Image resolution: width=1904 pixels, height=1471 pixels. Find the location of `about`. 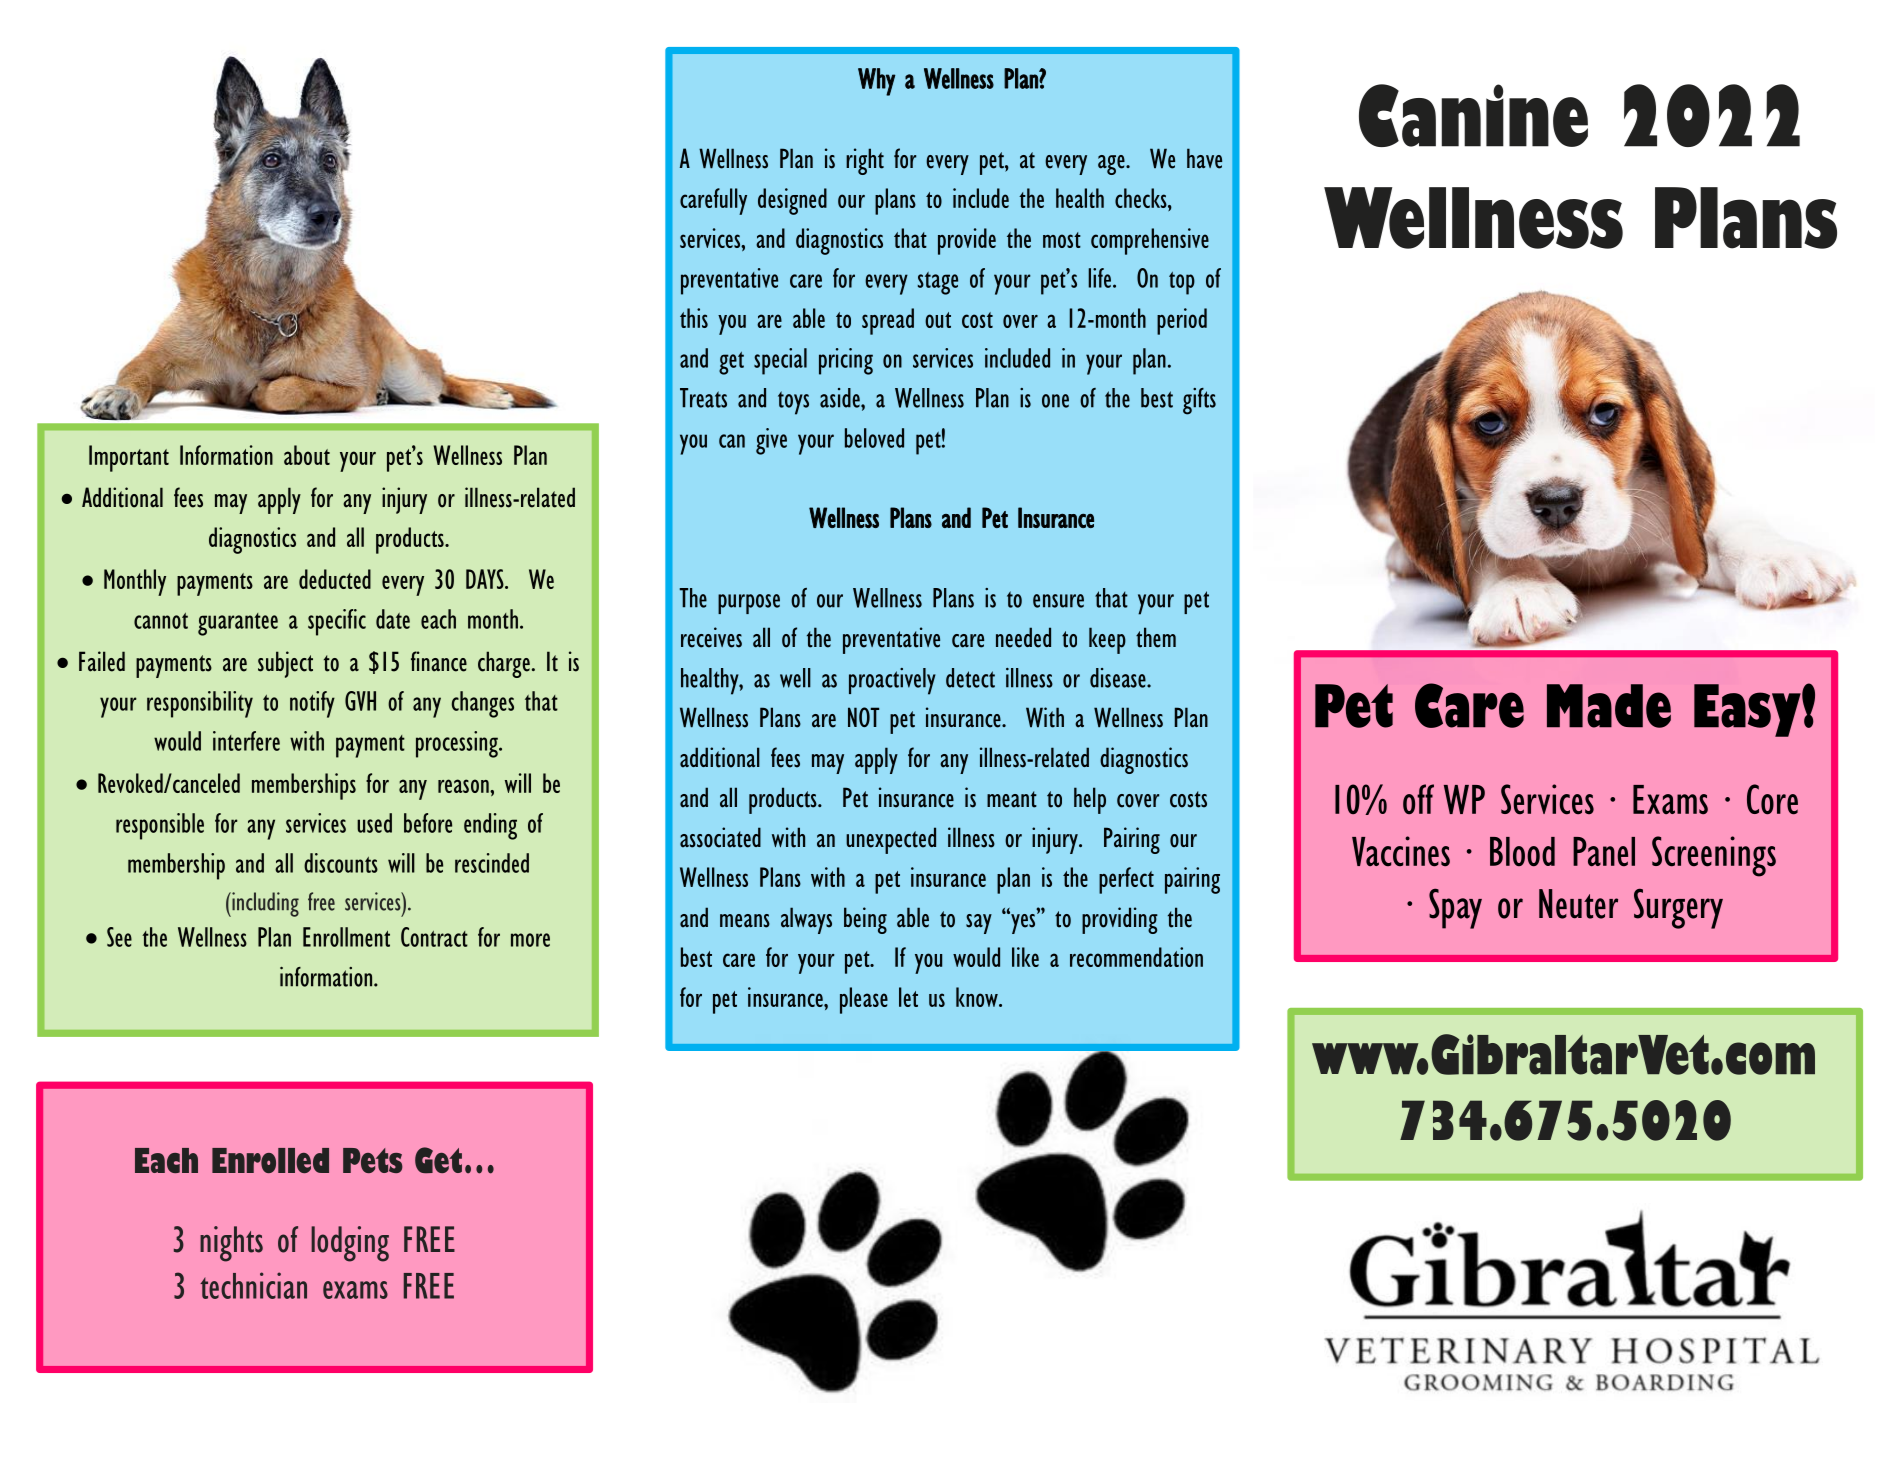

about is located at coordinates (307, 455).
